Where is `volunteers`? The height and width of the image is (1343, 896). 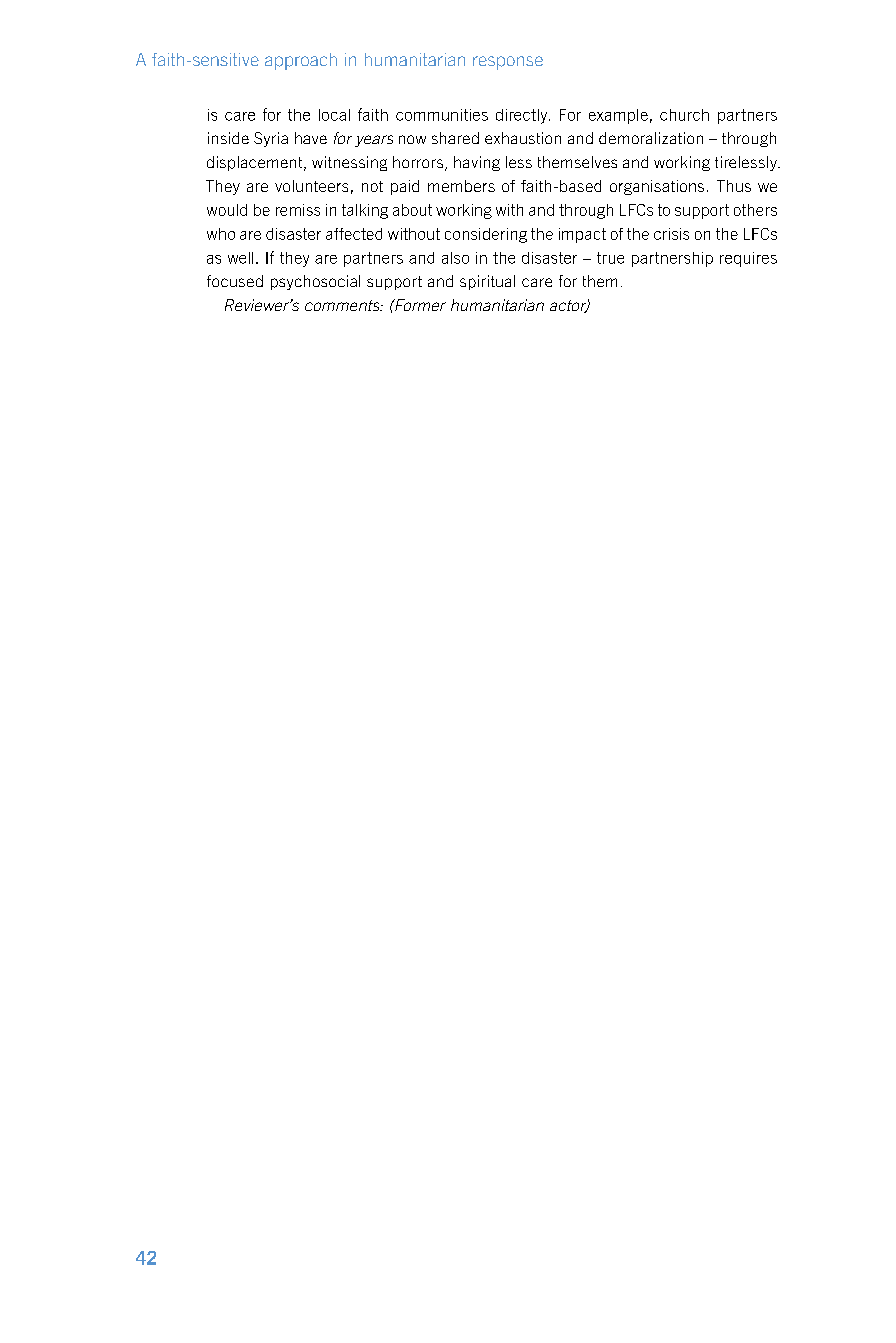
volunteers is located at coordinates (311, 186).
